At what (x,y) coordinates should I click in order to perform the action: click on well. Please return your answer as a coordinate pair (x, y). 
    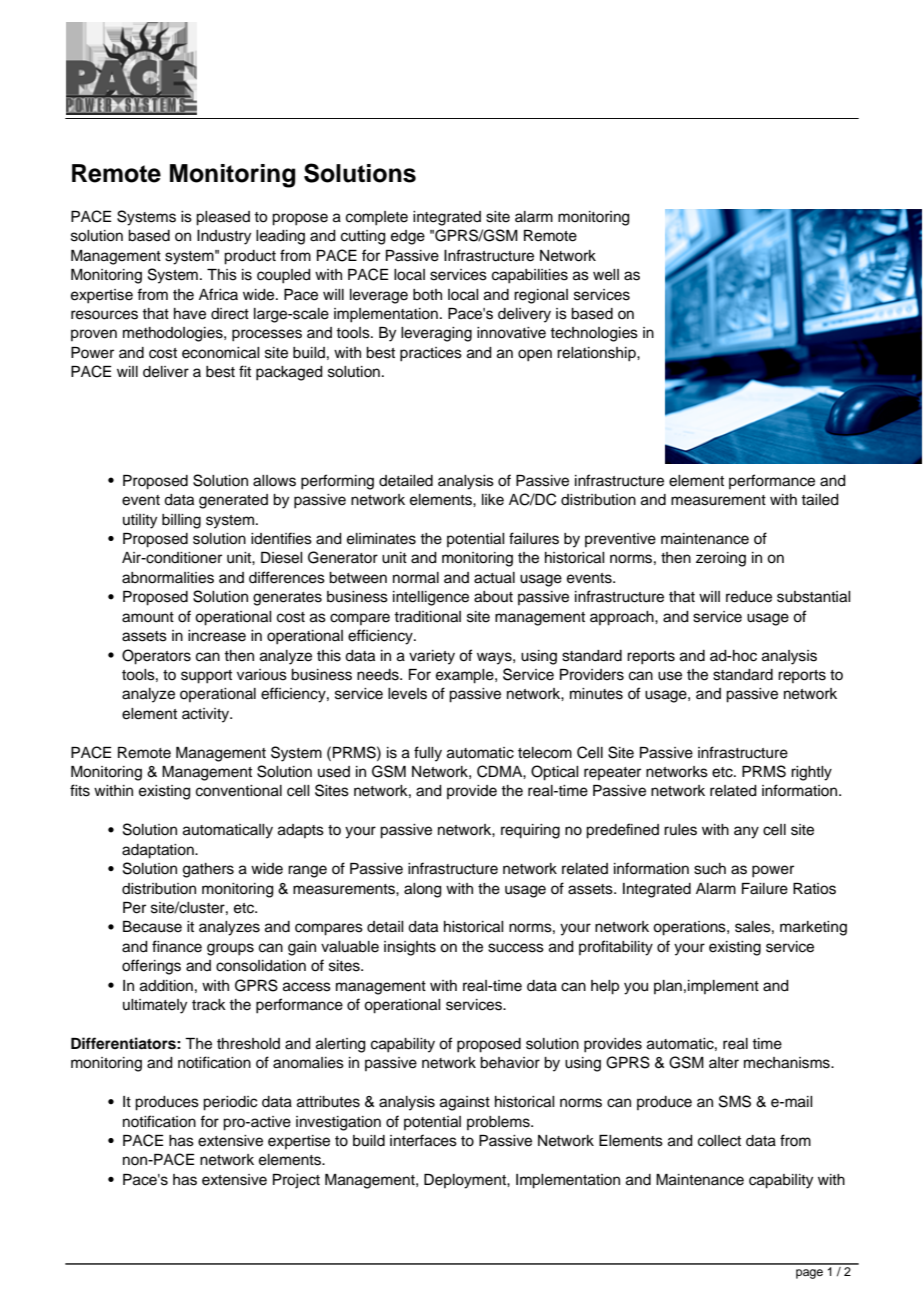
    Looking at the image, I should click on (606, 275).
